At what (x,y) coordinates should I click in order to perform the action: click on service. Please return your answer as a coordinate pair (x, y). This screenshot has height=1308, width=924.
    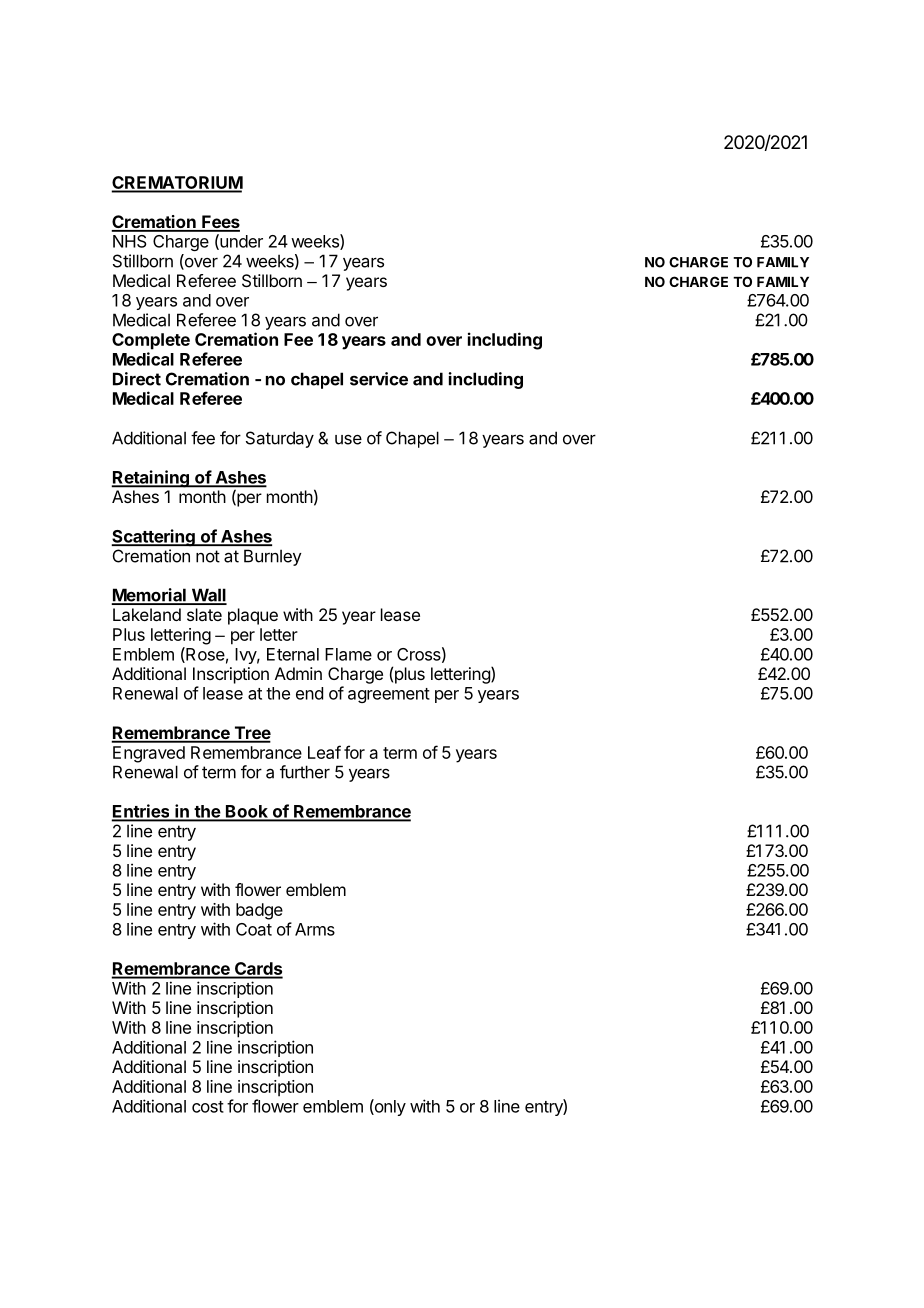
    Looking at the image, I should click on (379, 379).
